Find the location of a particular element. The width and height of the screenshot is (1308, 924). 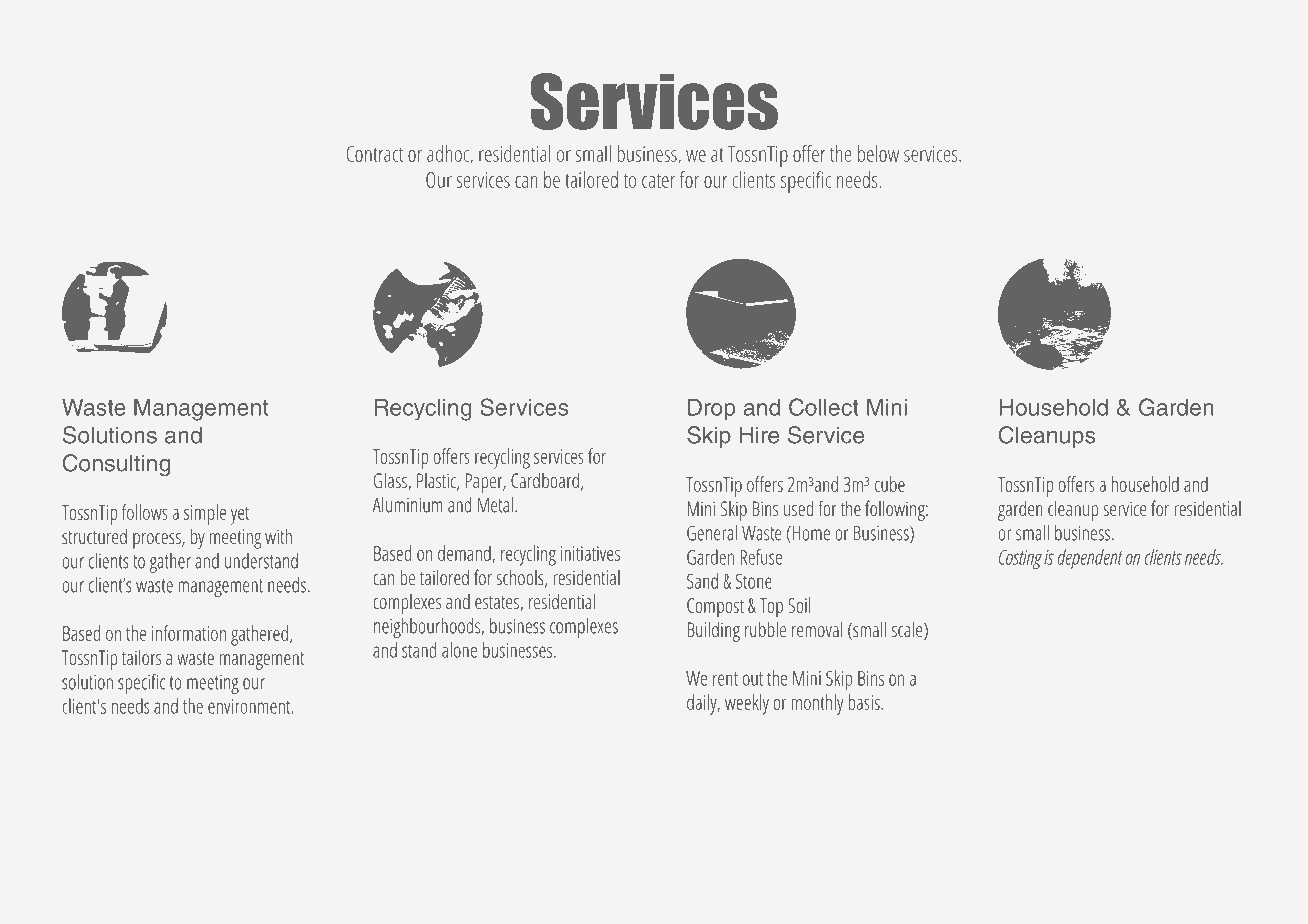

Contract is located at coordinates (374, 154).
